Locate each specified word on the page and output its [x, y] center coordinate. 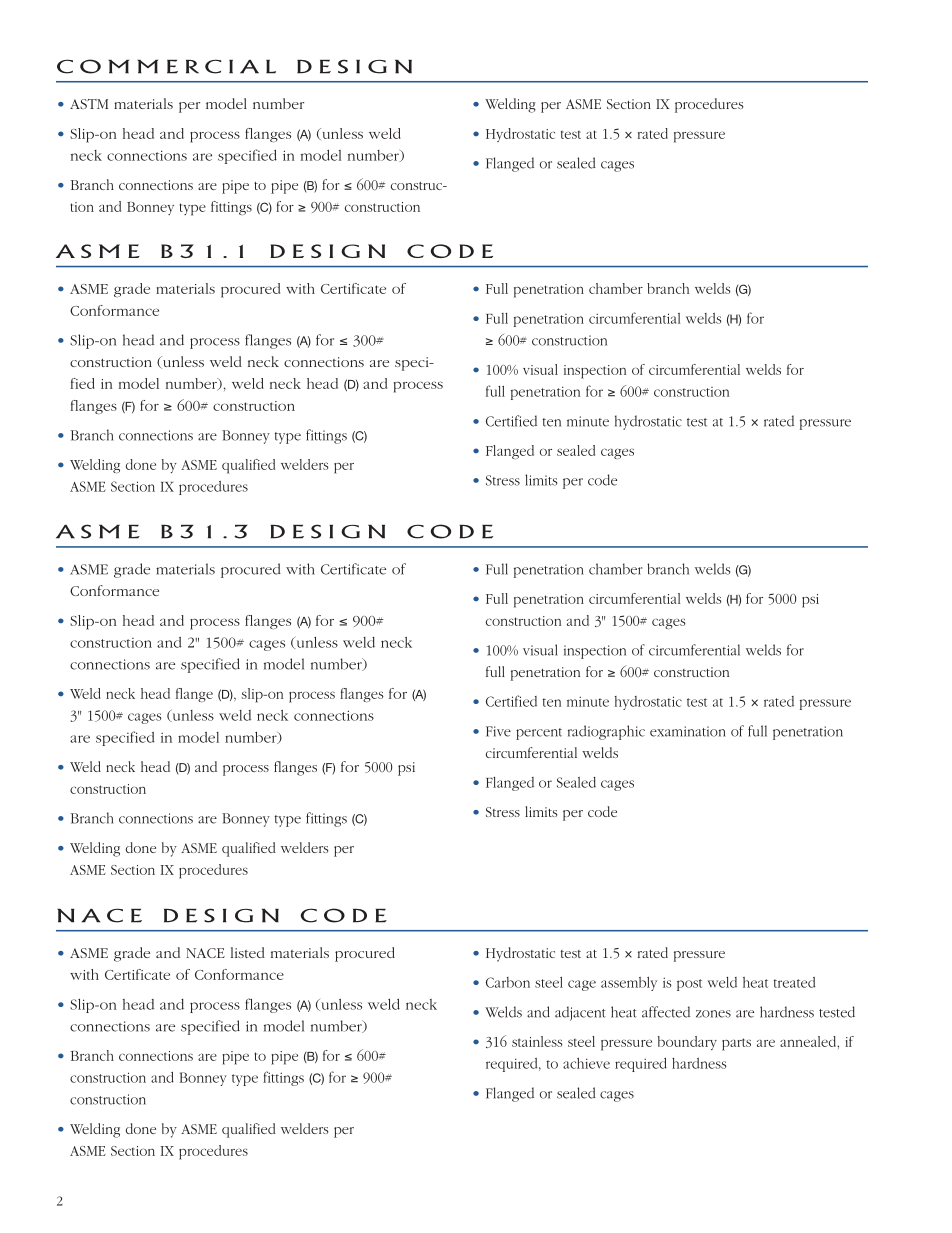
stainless [537, 1041]
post [689, 985]
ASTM [89, 104]
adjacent [580, 1013]
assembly [629, 984]
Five [498, 731]
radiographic [606, 732]
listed [248, 952]
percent [539, 734]
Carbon [508, 982]
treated [795, 982]
